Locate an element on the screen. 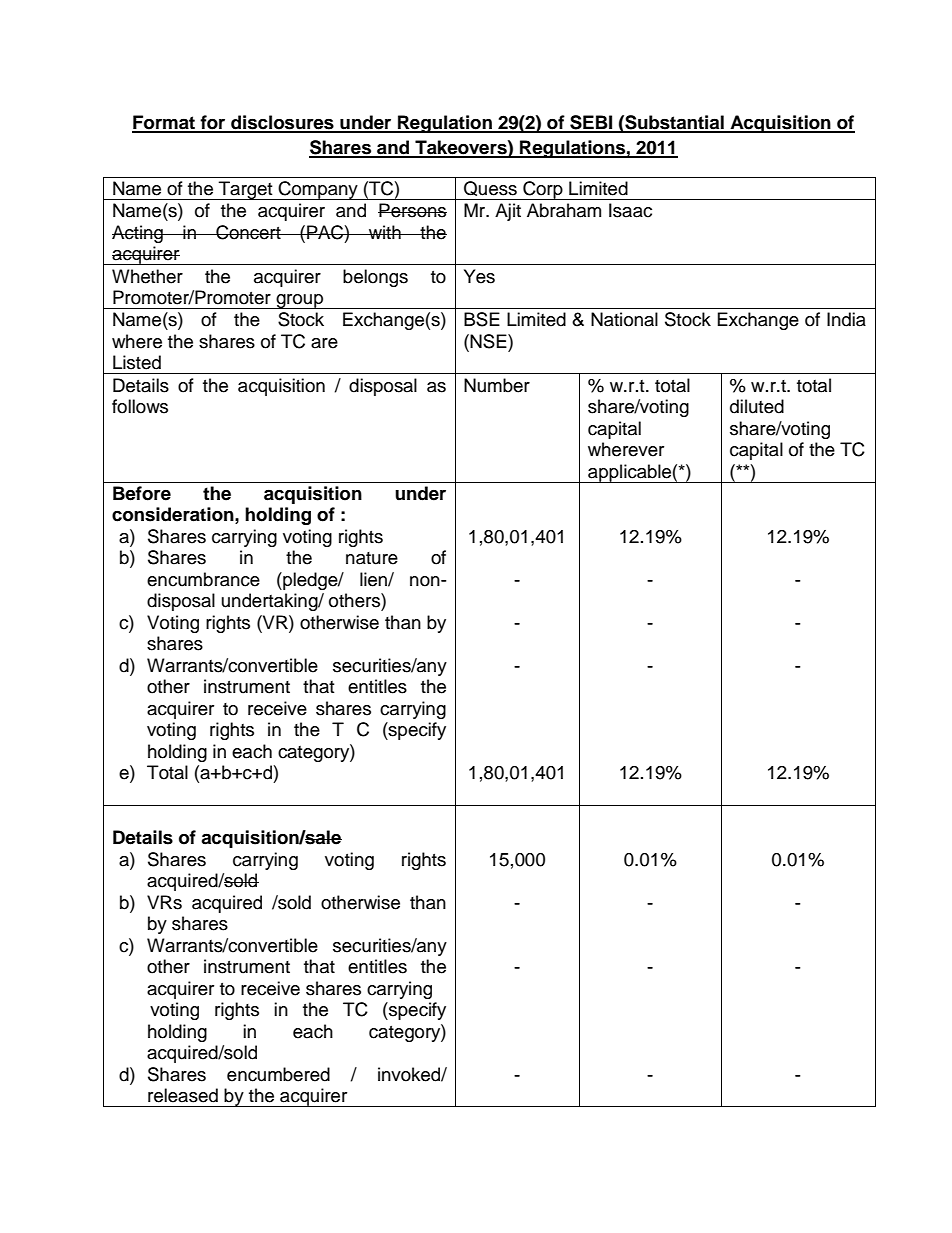 The height and width of the screenshot is (1233, 952). encumbered is located at coordinates (278, 1074).
